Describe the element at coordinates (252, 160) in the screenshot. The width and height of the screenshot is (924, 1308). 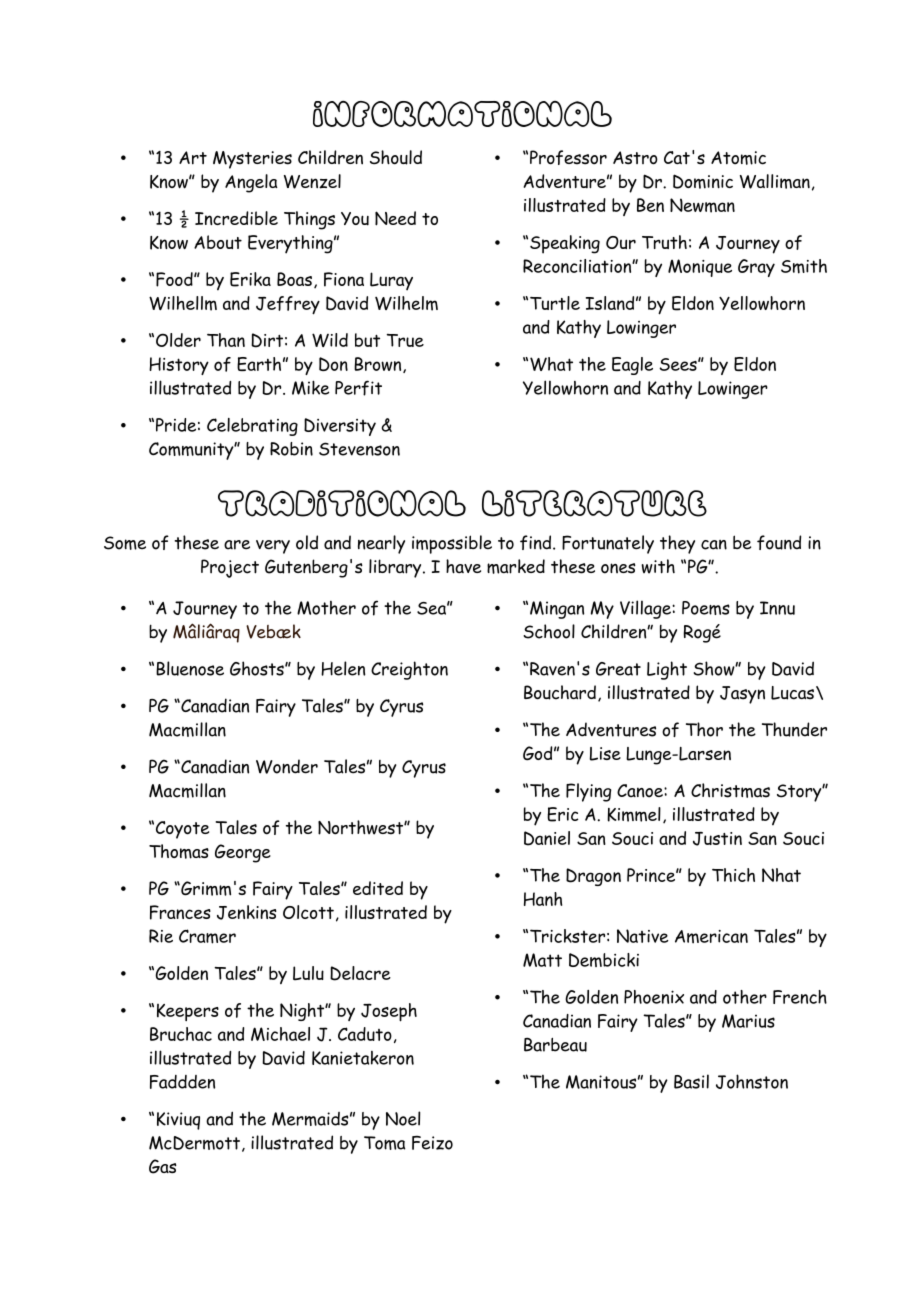
I see `Mysteries` at that location.
